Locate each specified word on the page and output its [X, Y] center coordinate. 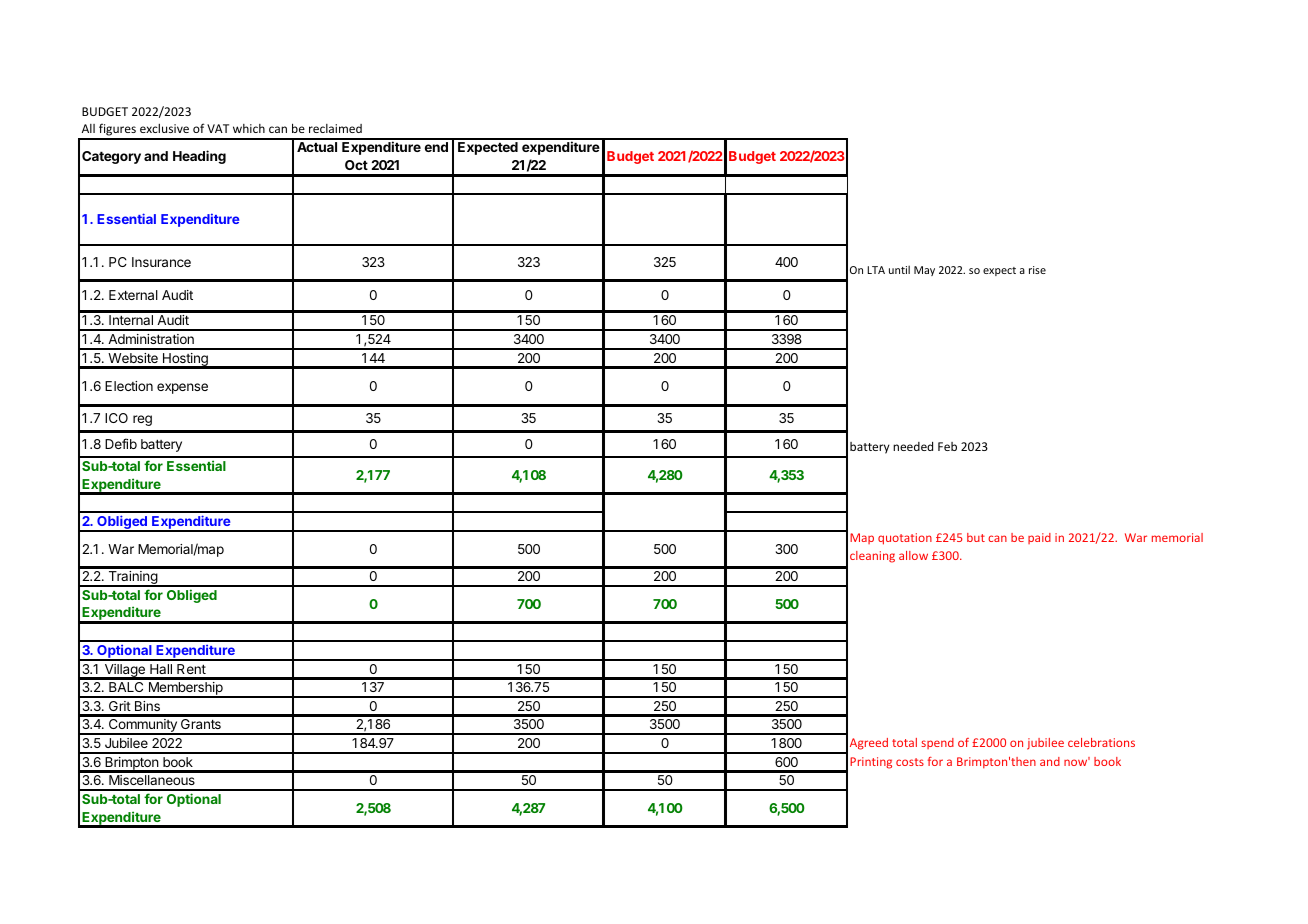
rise [1037, 270]
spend [937, 743]
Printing [871, 763]
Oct [356, 165]
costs [910, 762]
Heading [199, 157]
